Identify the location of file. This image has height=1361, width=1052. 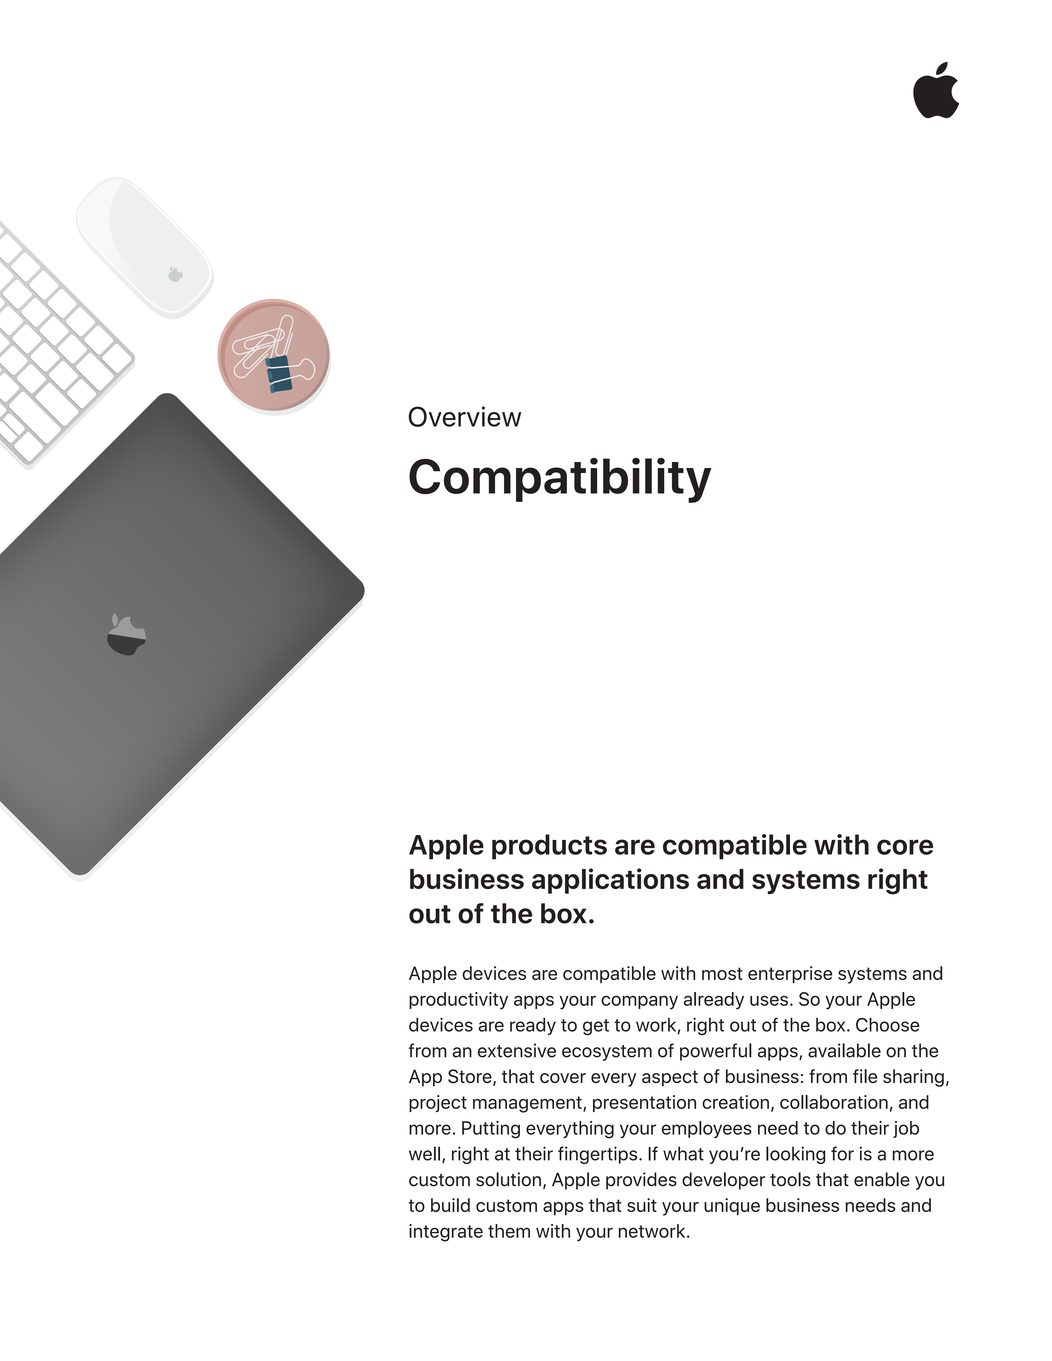
(865, 1076).
